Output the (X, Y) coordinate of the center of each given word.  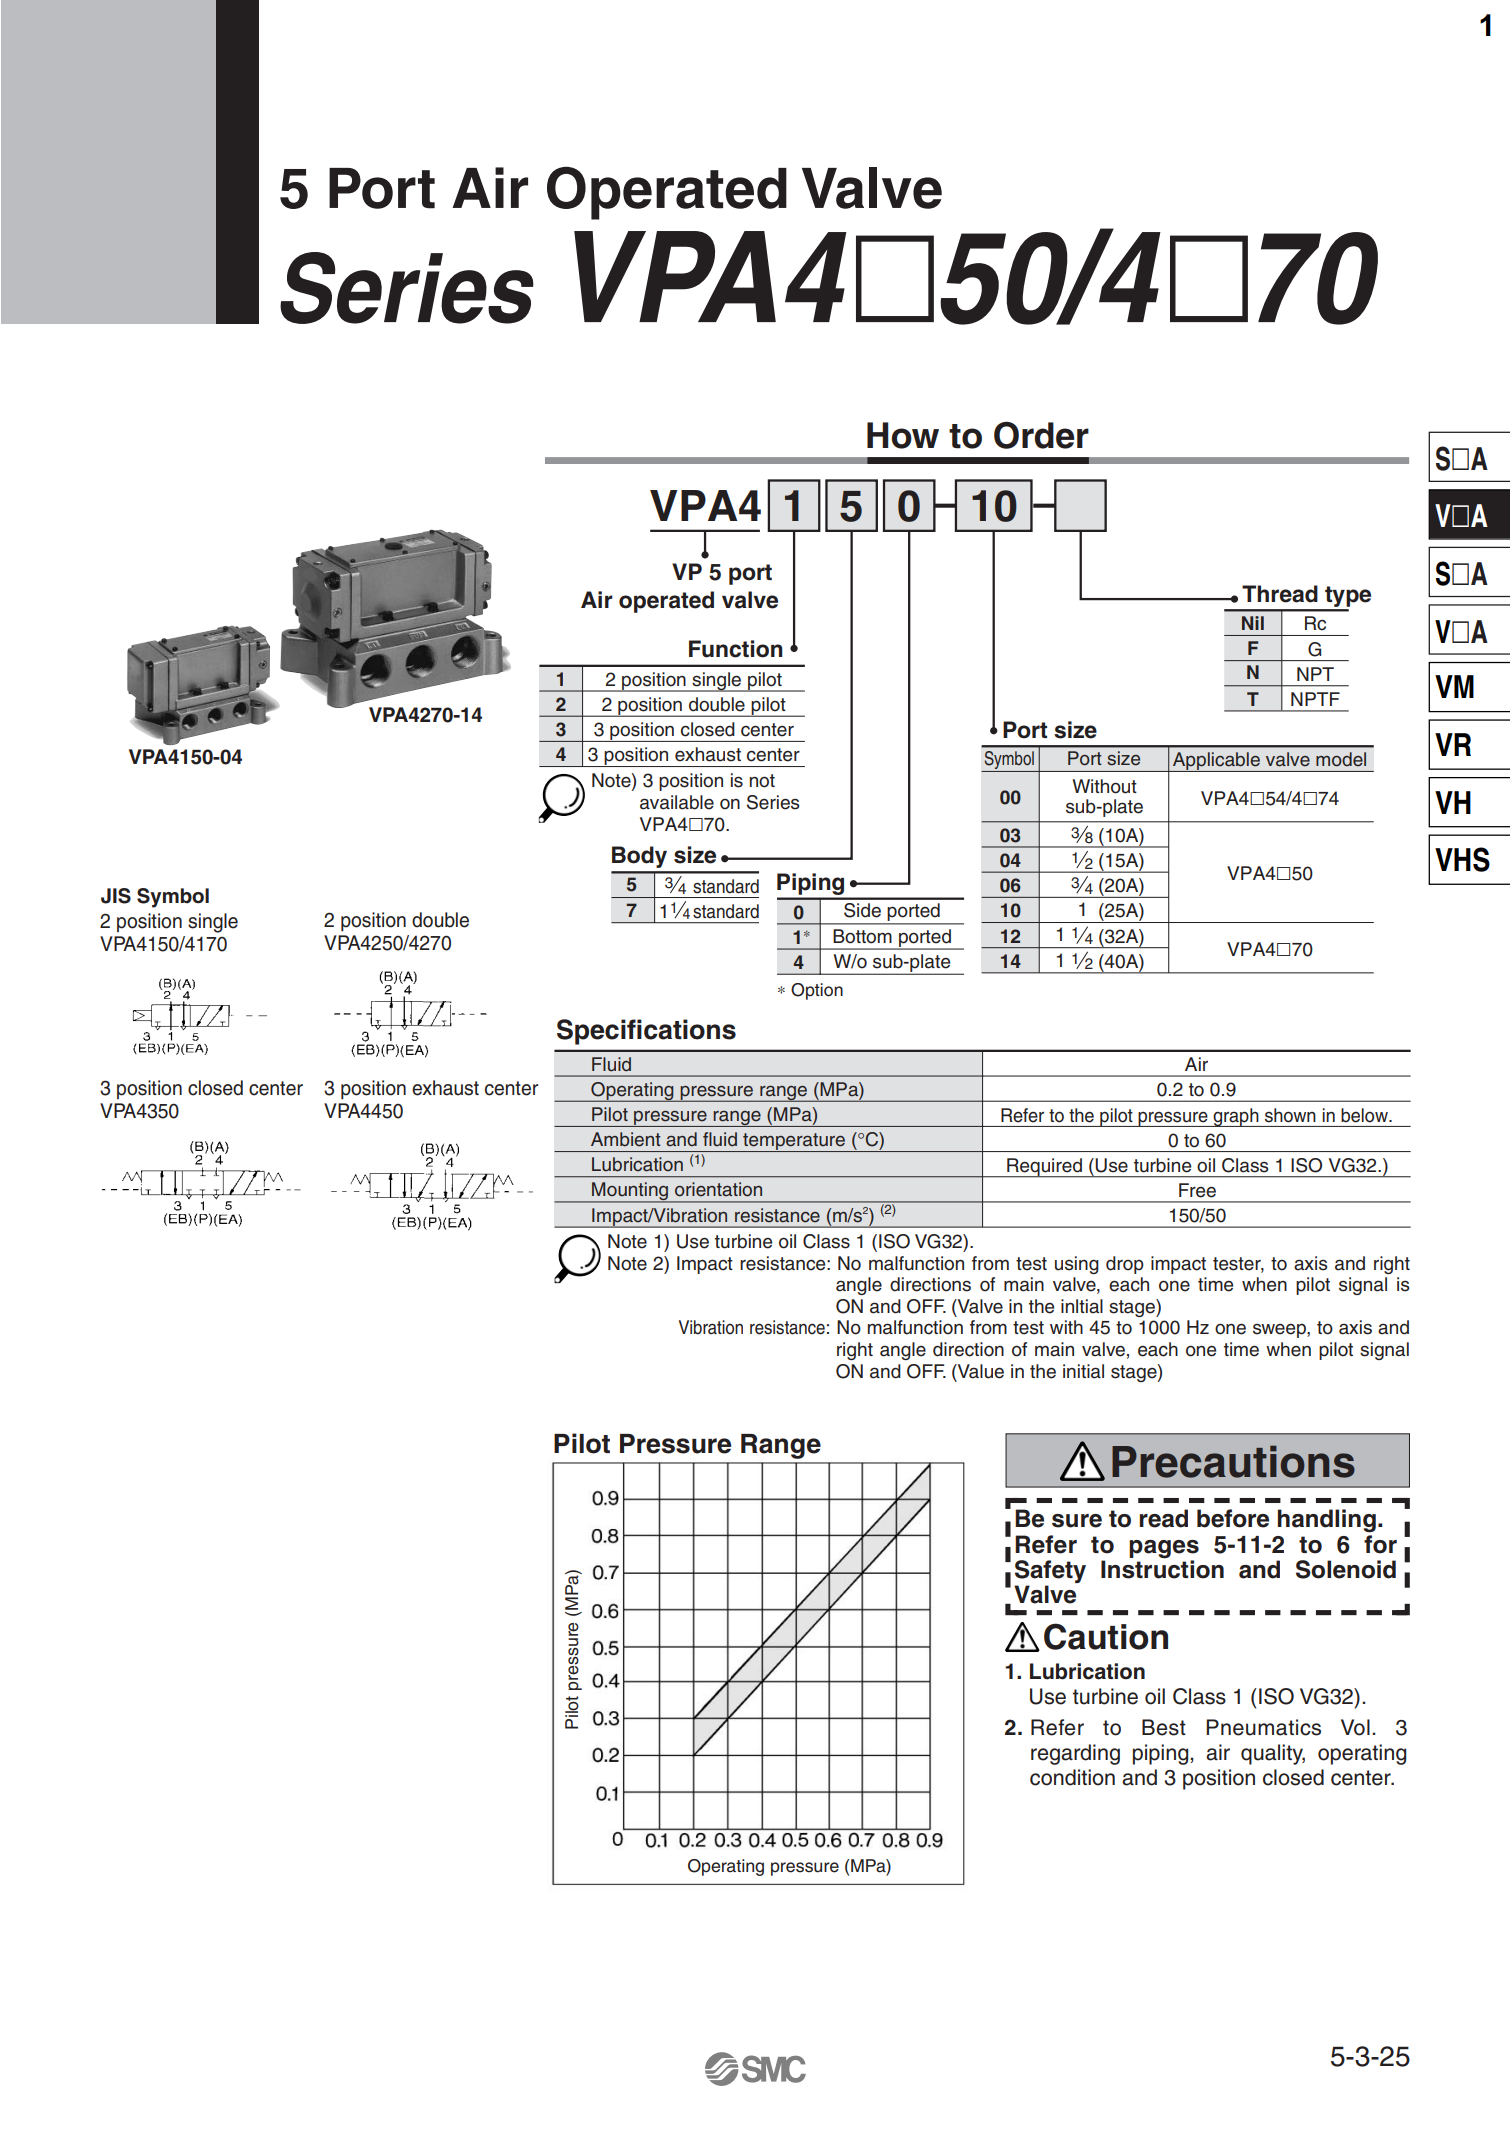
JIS (116, 896)
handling (1327, 1521)
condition (1072, 1777)
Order (1041, 435)
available (677, 802)
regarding (1075, 1754)
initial (1083, 1371)
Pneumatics (1263, 1727)
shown (1290, 1115)
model (1341, 759)
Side (862, 910)
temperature (794, 1142)
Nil (1253, 623)
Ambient (626, 1139)
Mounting (630, 1192)
